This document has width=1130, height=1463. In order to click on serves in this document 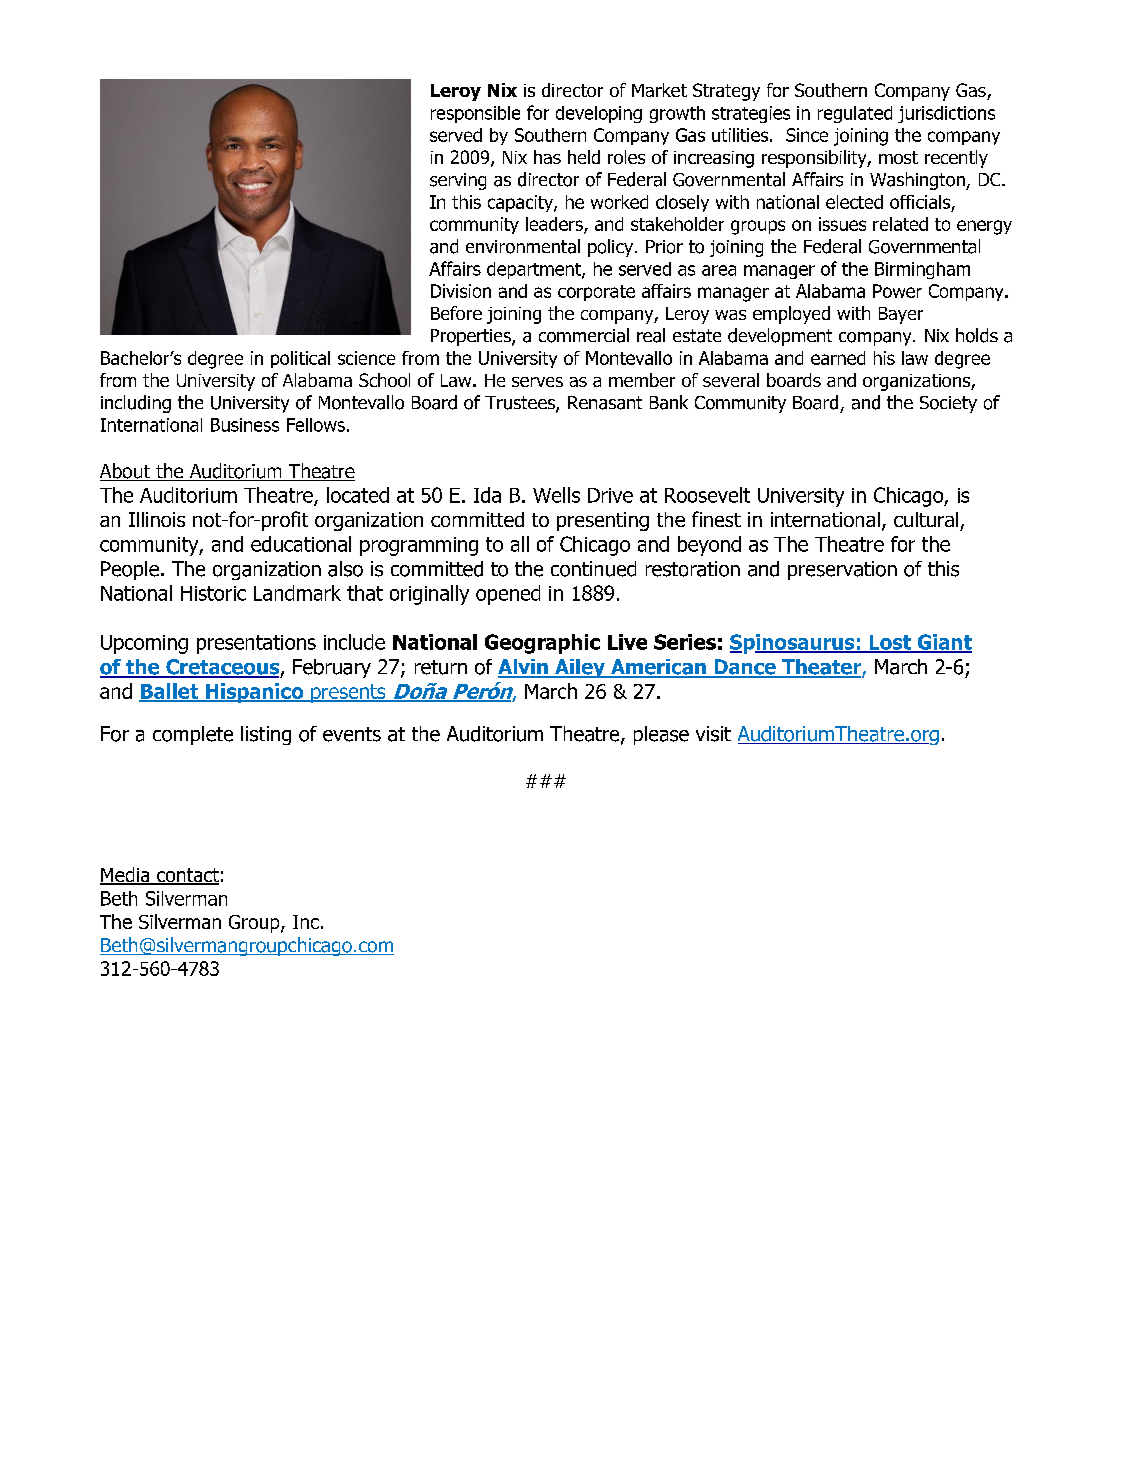, I will do `click(537, 382)`.
